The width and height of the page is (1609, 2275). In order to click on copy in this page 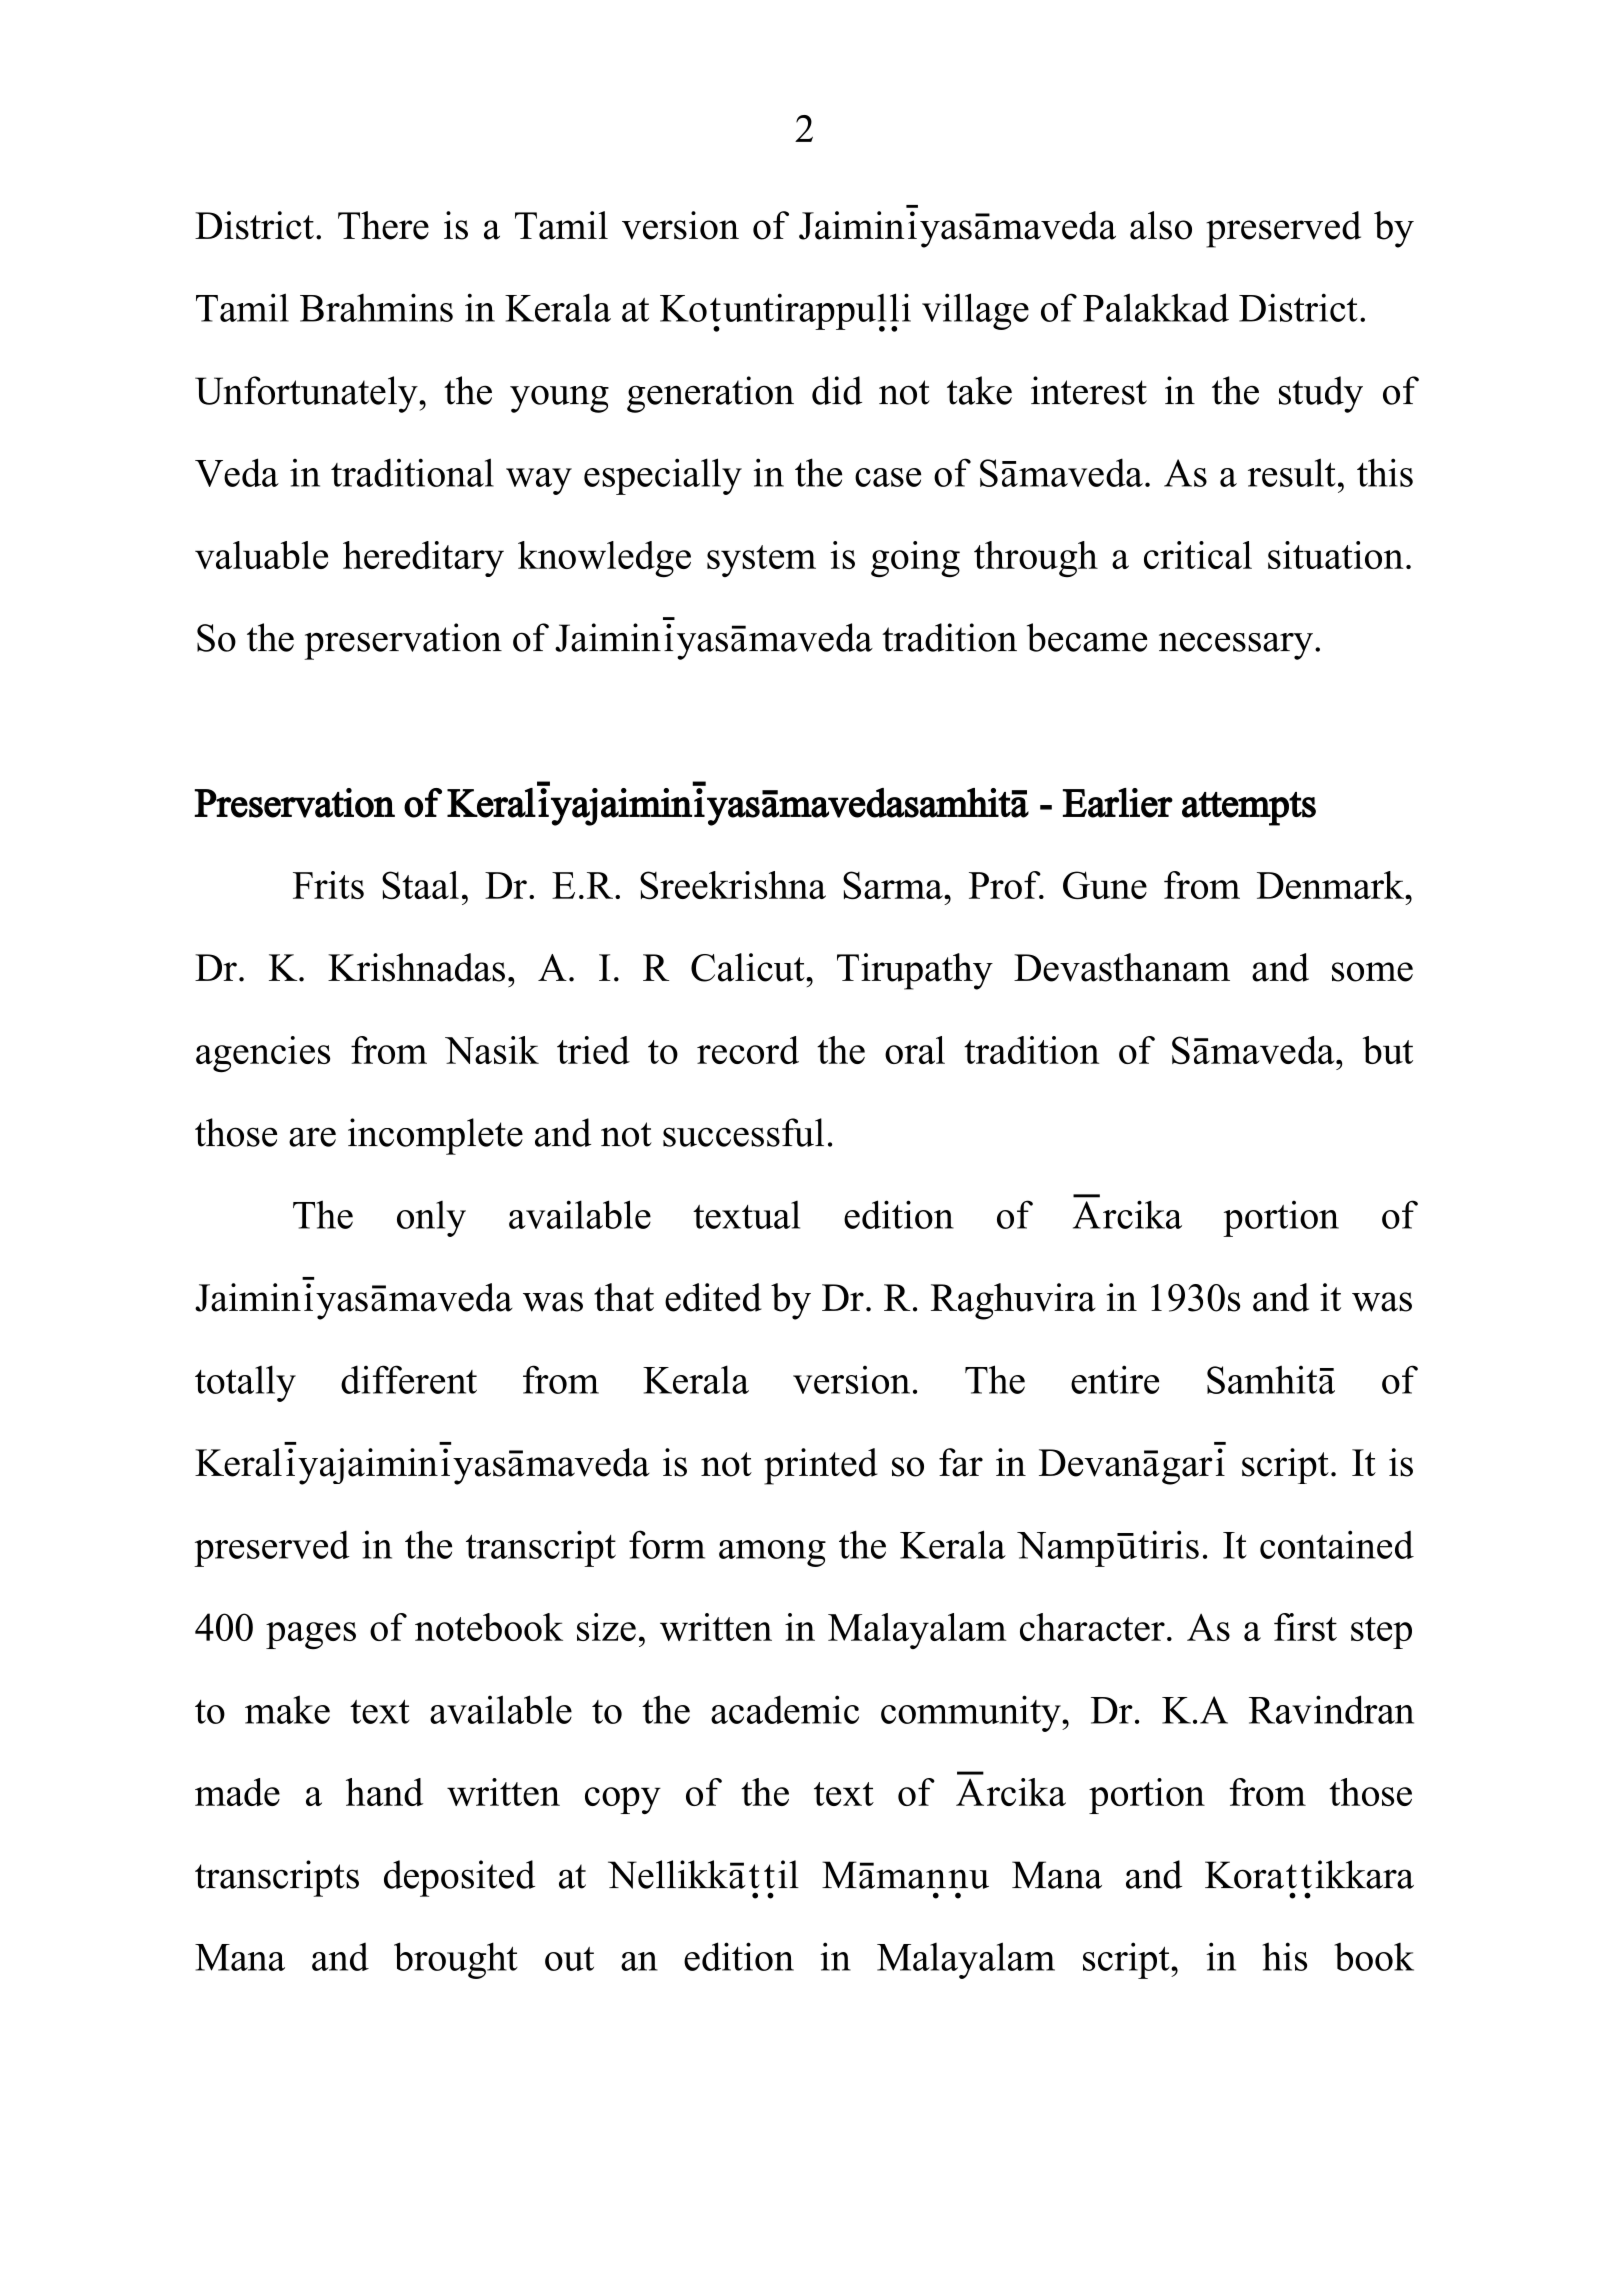, I will do `click(623, 1800)`.
